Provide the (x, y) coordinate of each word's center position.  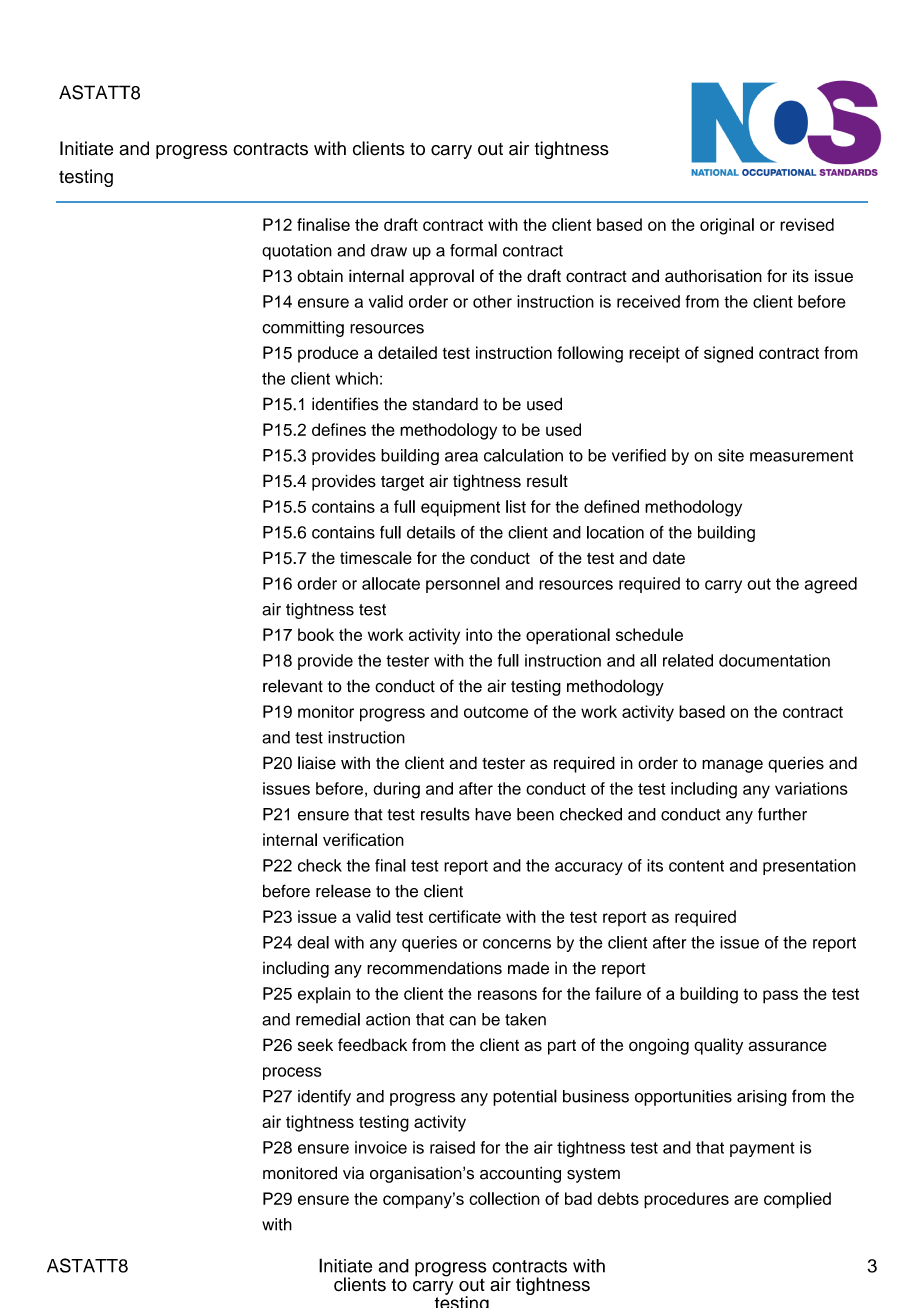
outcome (496, 712)
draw (389, 250)
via (353, 1173)
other (492, 301)
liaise (317, 763)
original (727, 226)
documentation (774, 660)
